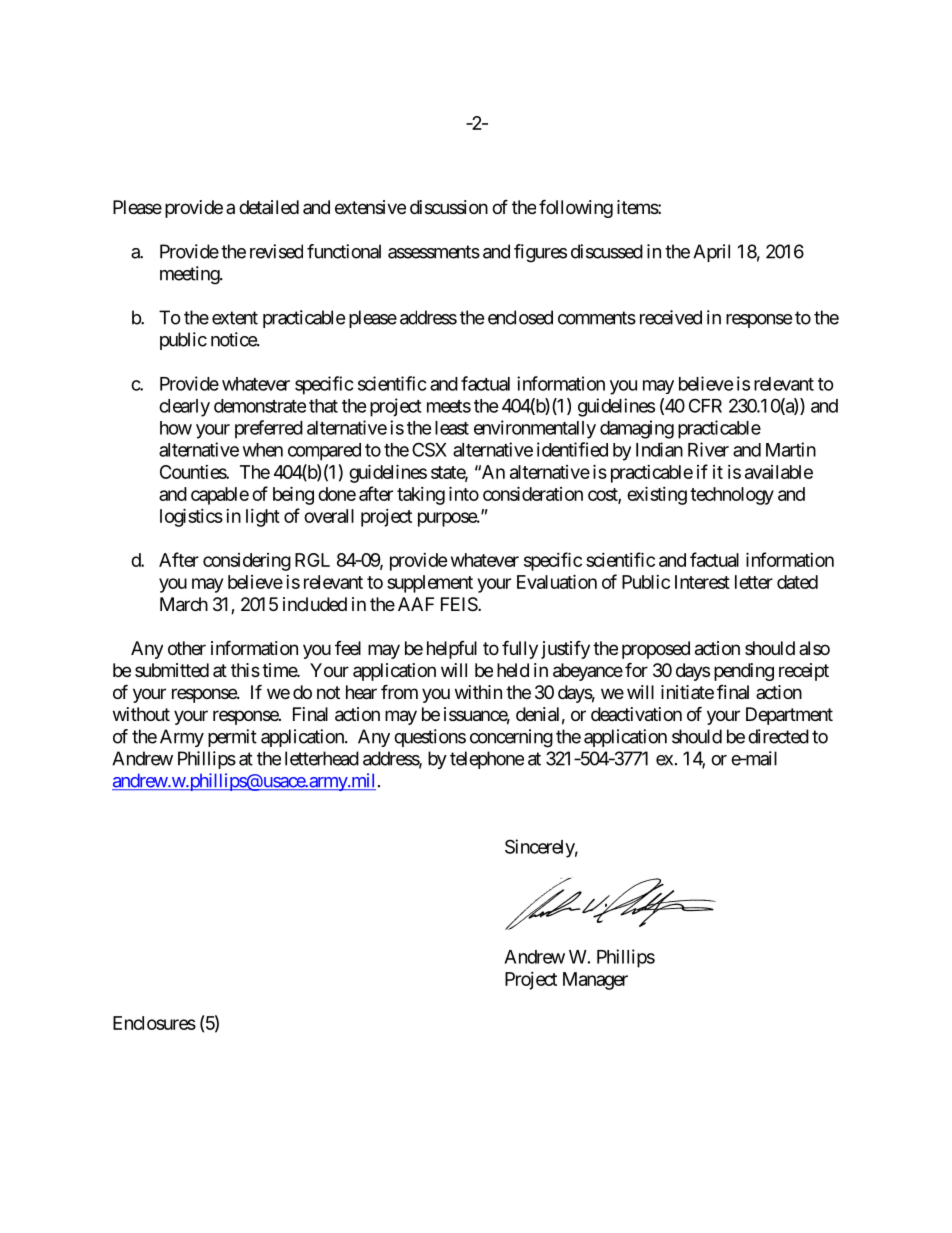 This screenshot has height=1233, width=952. Describe the element at coordinates (732, 496) in the screenshot. I see `technology` at that location.
